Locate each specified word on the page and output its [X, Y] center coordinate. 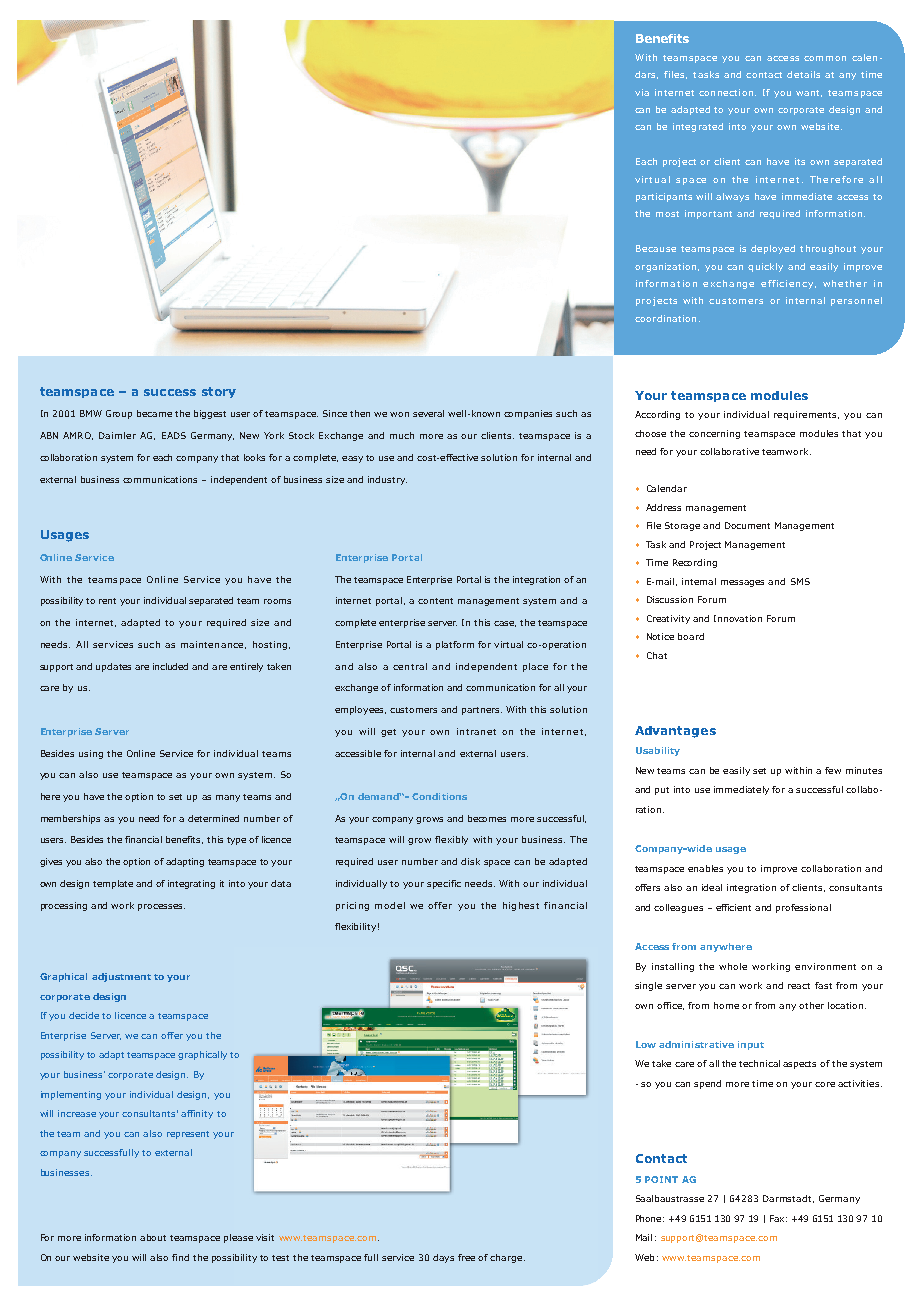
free [466, 1257]
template [113, 884]
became [154, 413]
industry [387, 480]
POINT [661, 1179]
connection [726, 92]
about [153, 1237]
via [642, 92]
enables [705, 868]
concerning [714, 434]
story [219, 392]
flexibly [451, 840]
